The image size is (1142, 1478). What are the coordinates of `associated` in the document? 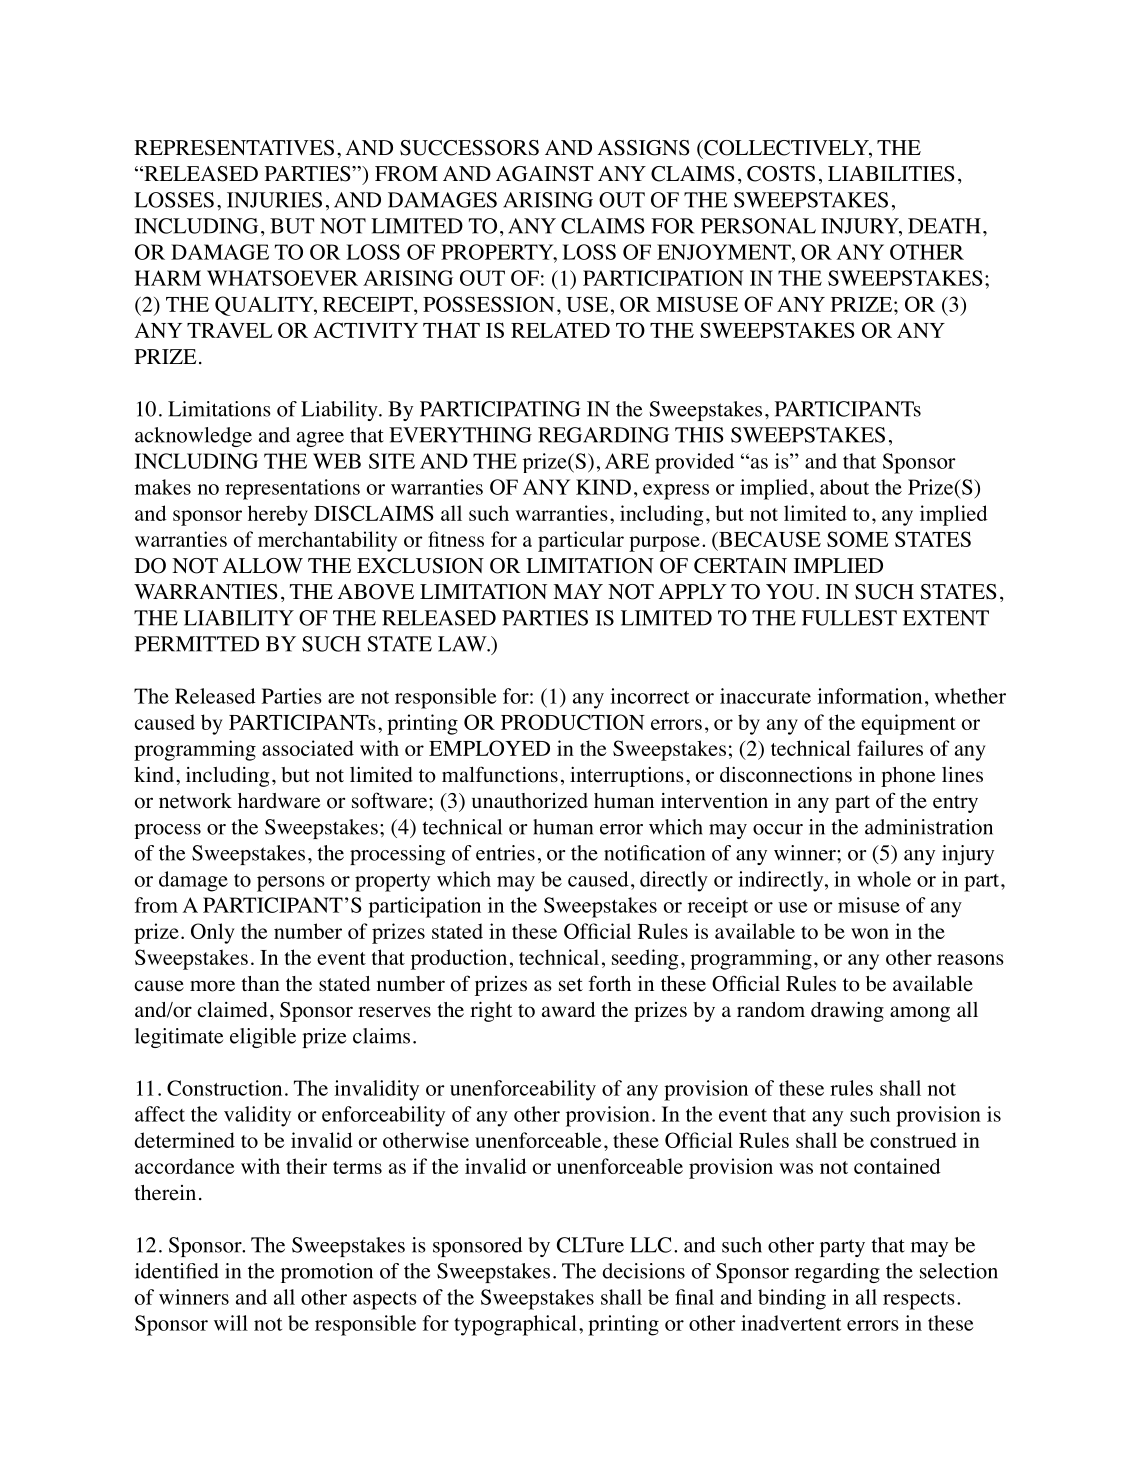 It's located at (308, 748).
